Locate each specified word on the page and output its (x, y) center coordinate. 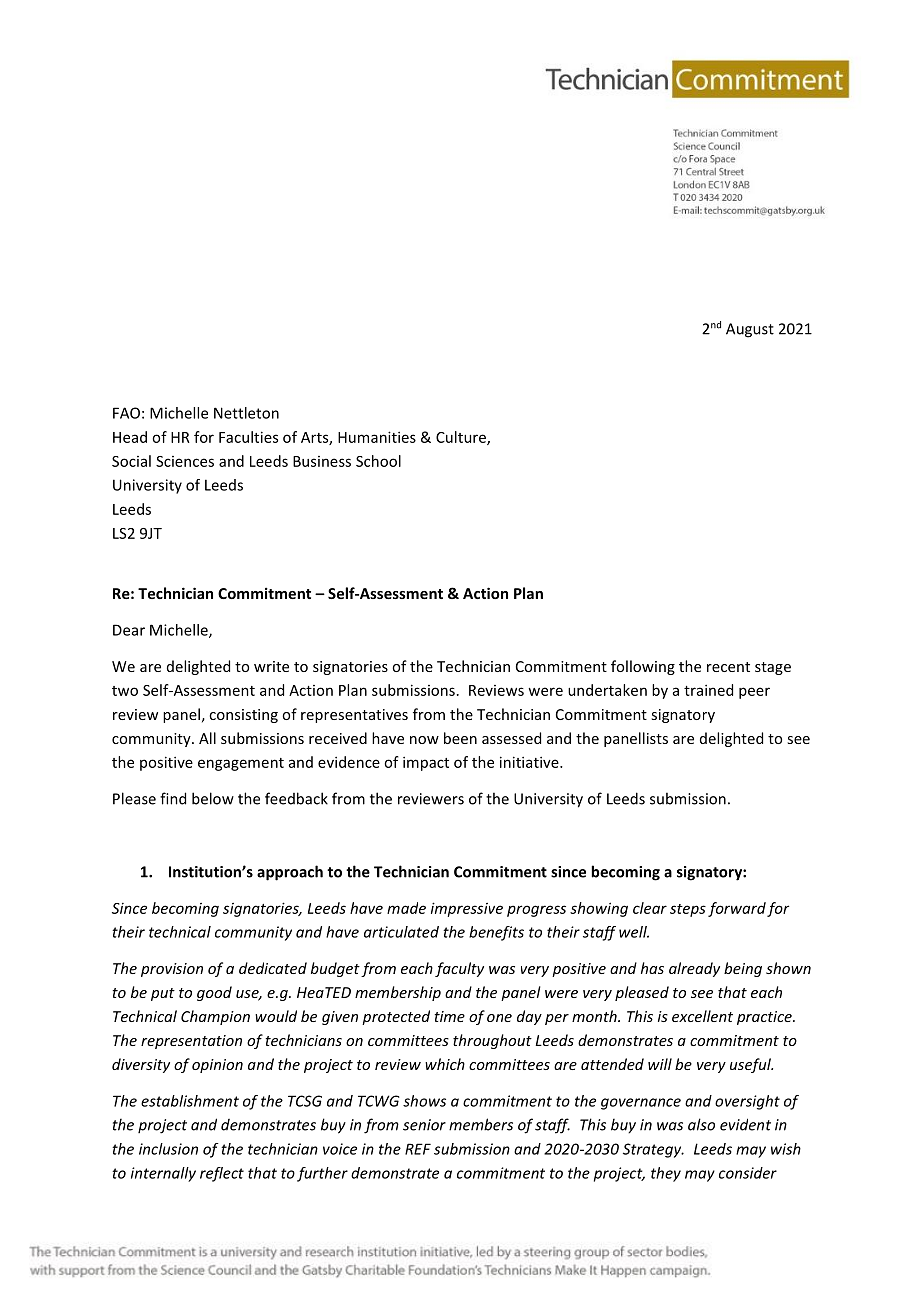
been (460, 738)
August (750, 330)
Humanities (377, 437)
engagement (241, 764)
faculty (459, 969)
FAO (126, 413)
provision (172, 970)
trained (708, 690)
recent (728, 667)
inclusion (168, 1149)
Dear (129, 630)
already (694, 969)
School (378, 461)
